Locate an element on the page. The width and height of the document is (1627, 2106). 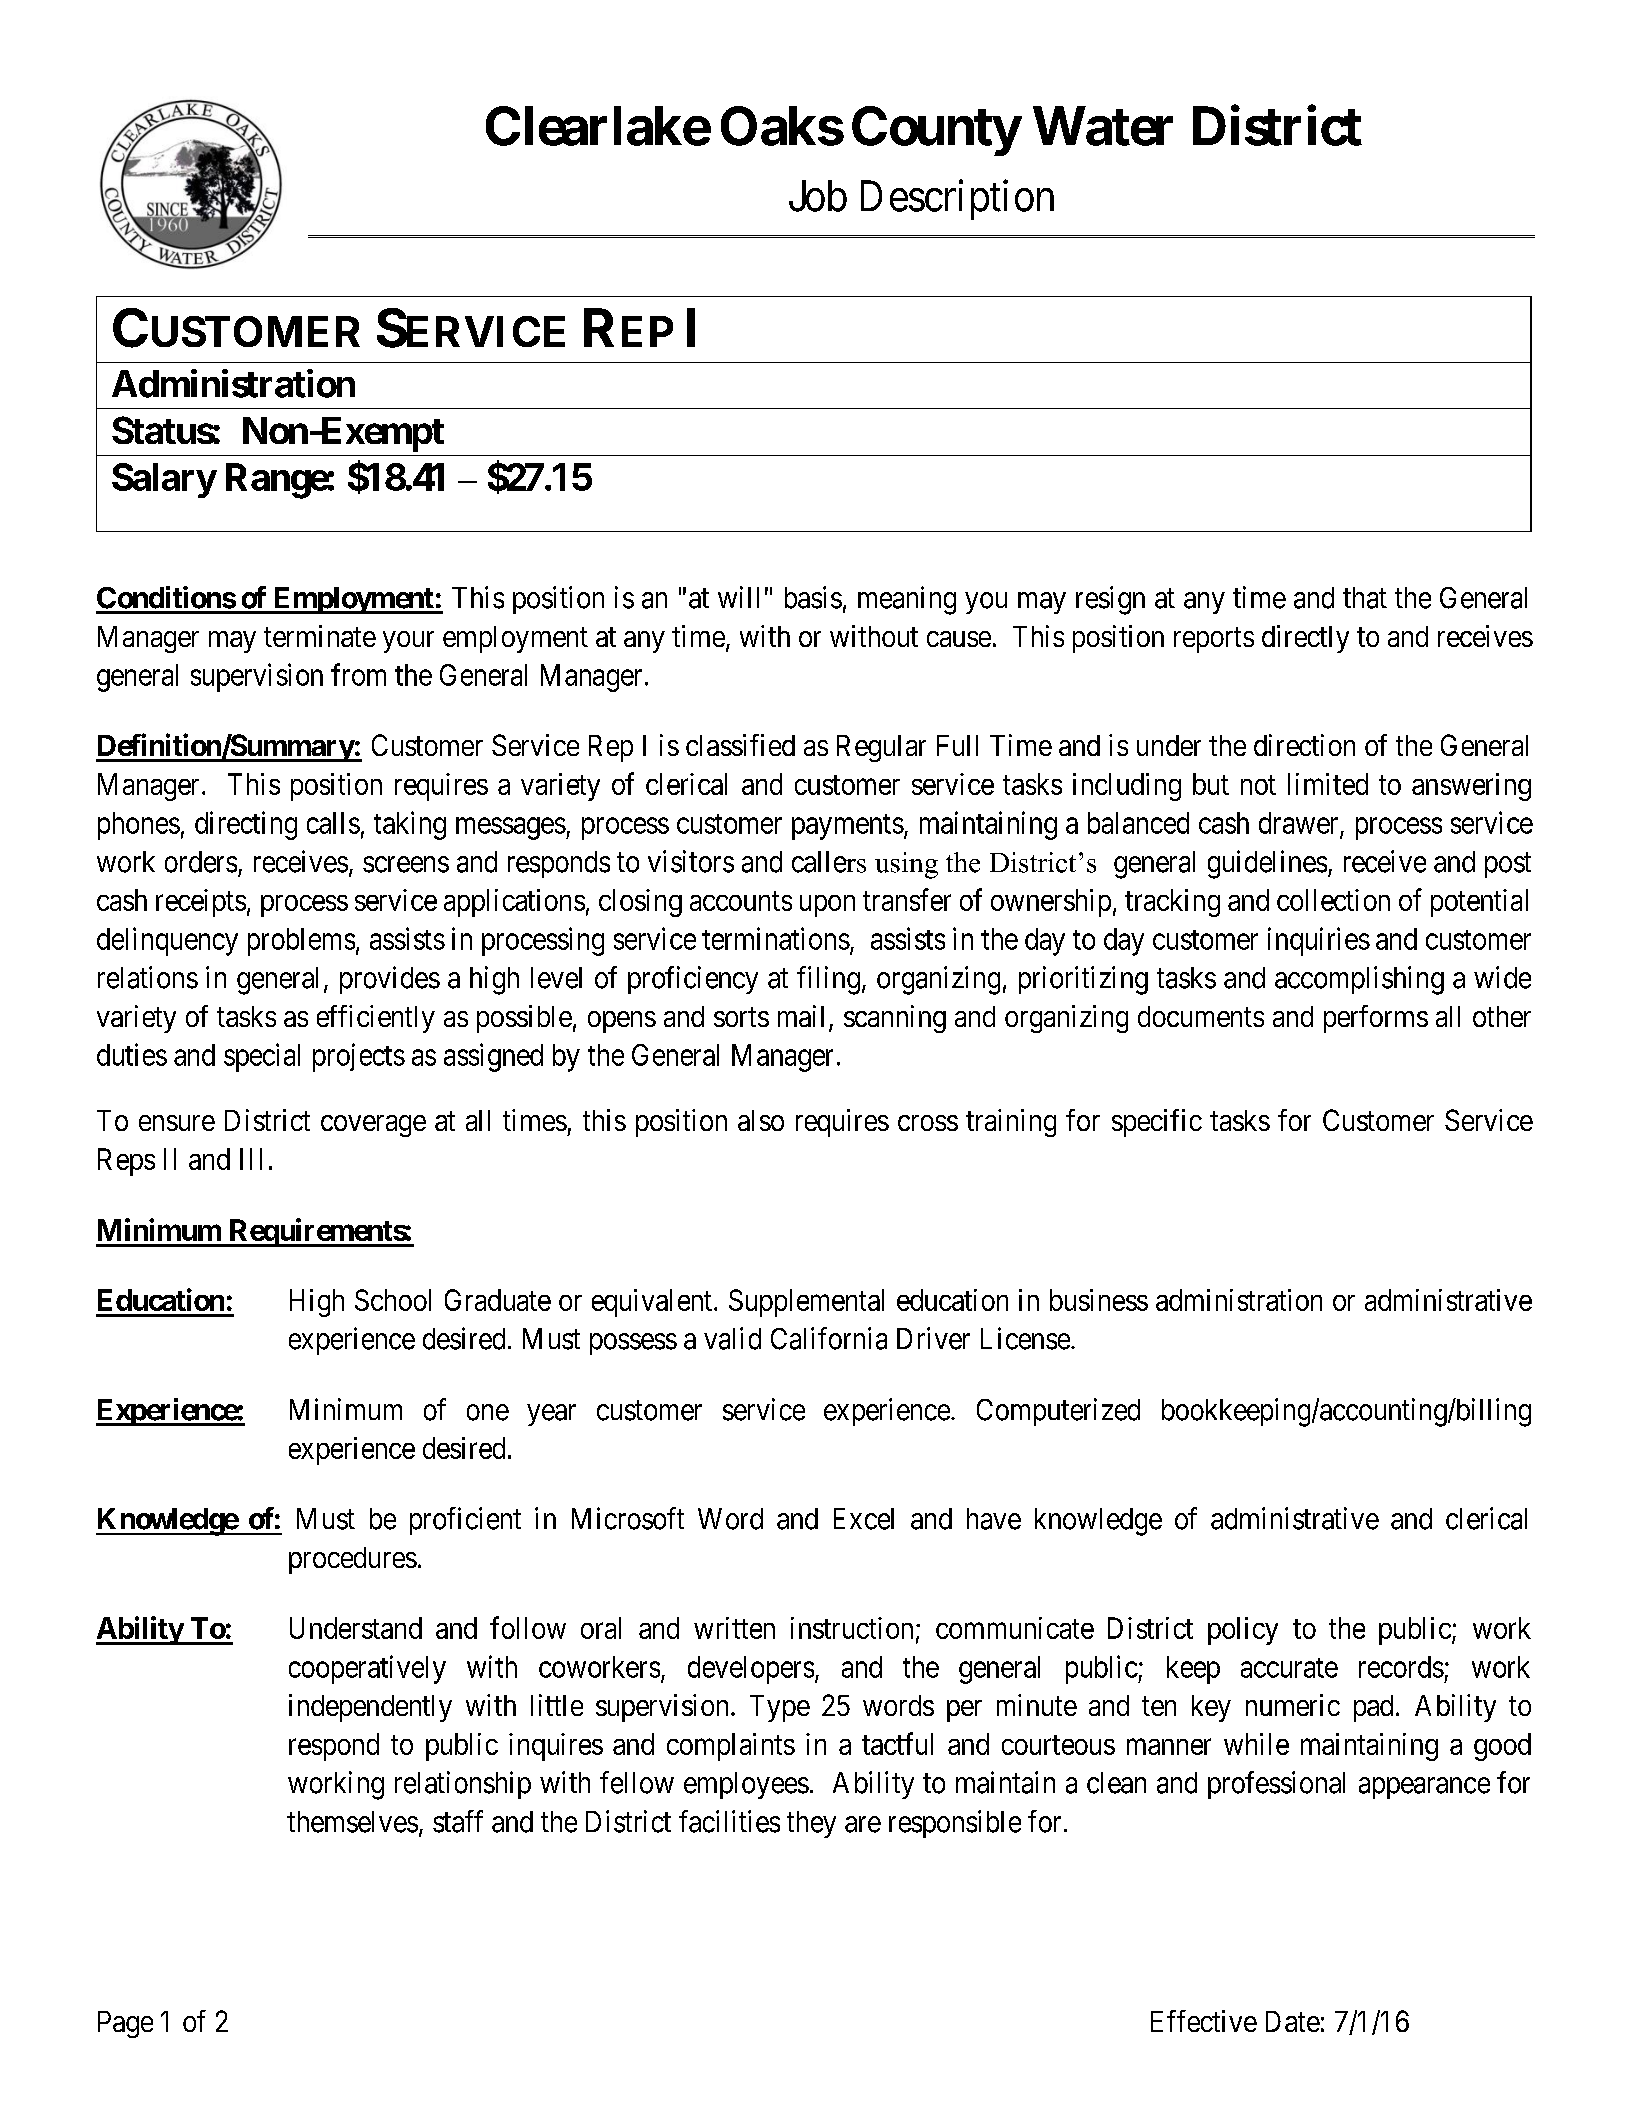
Job is located at coordinates (818, 196).
